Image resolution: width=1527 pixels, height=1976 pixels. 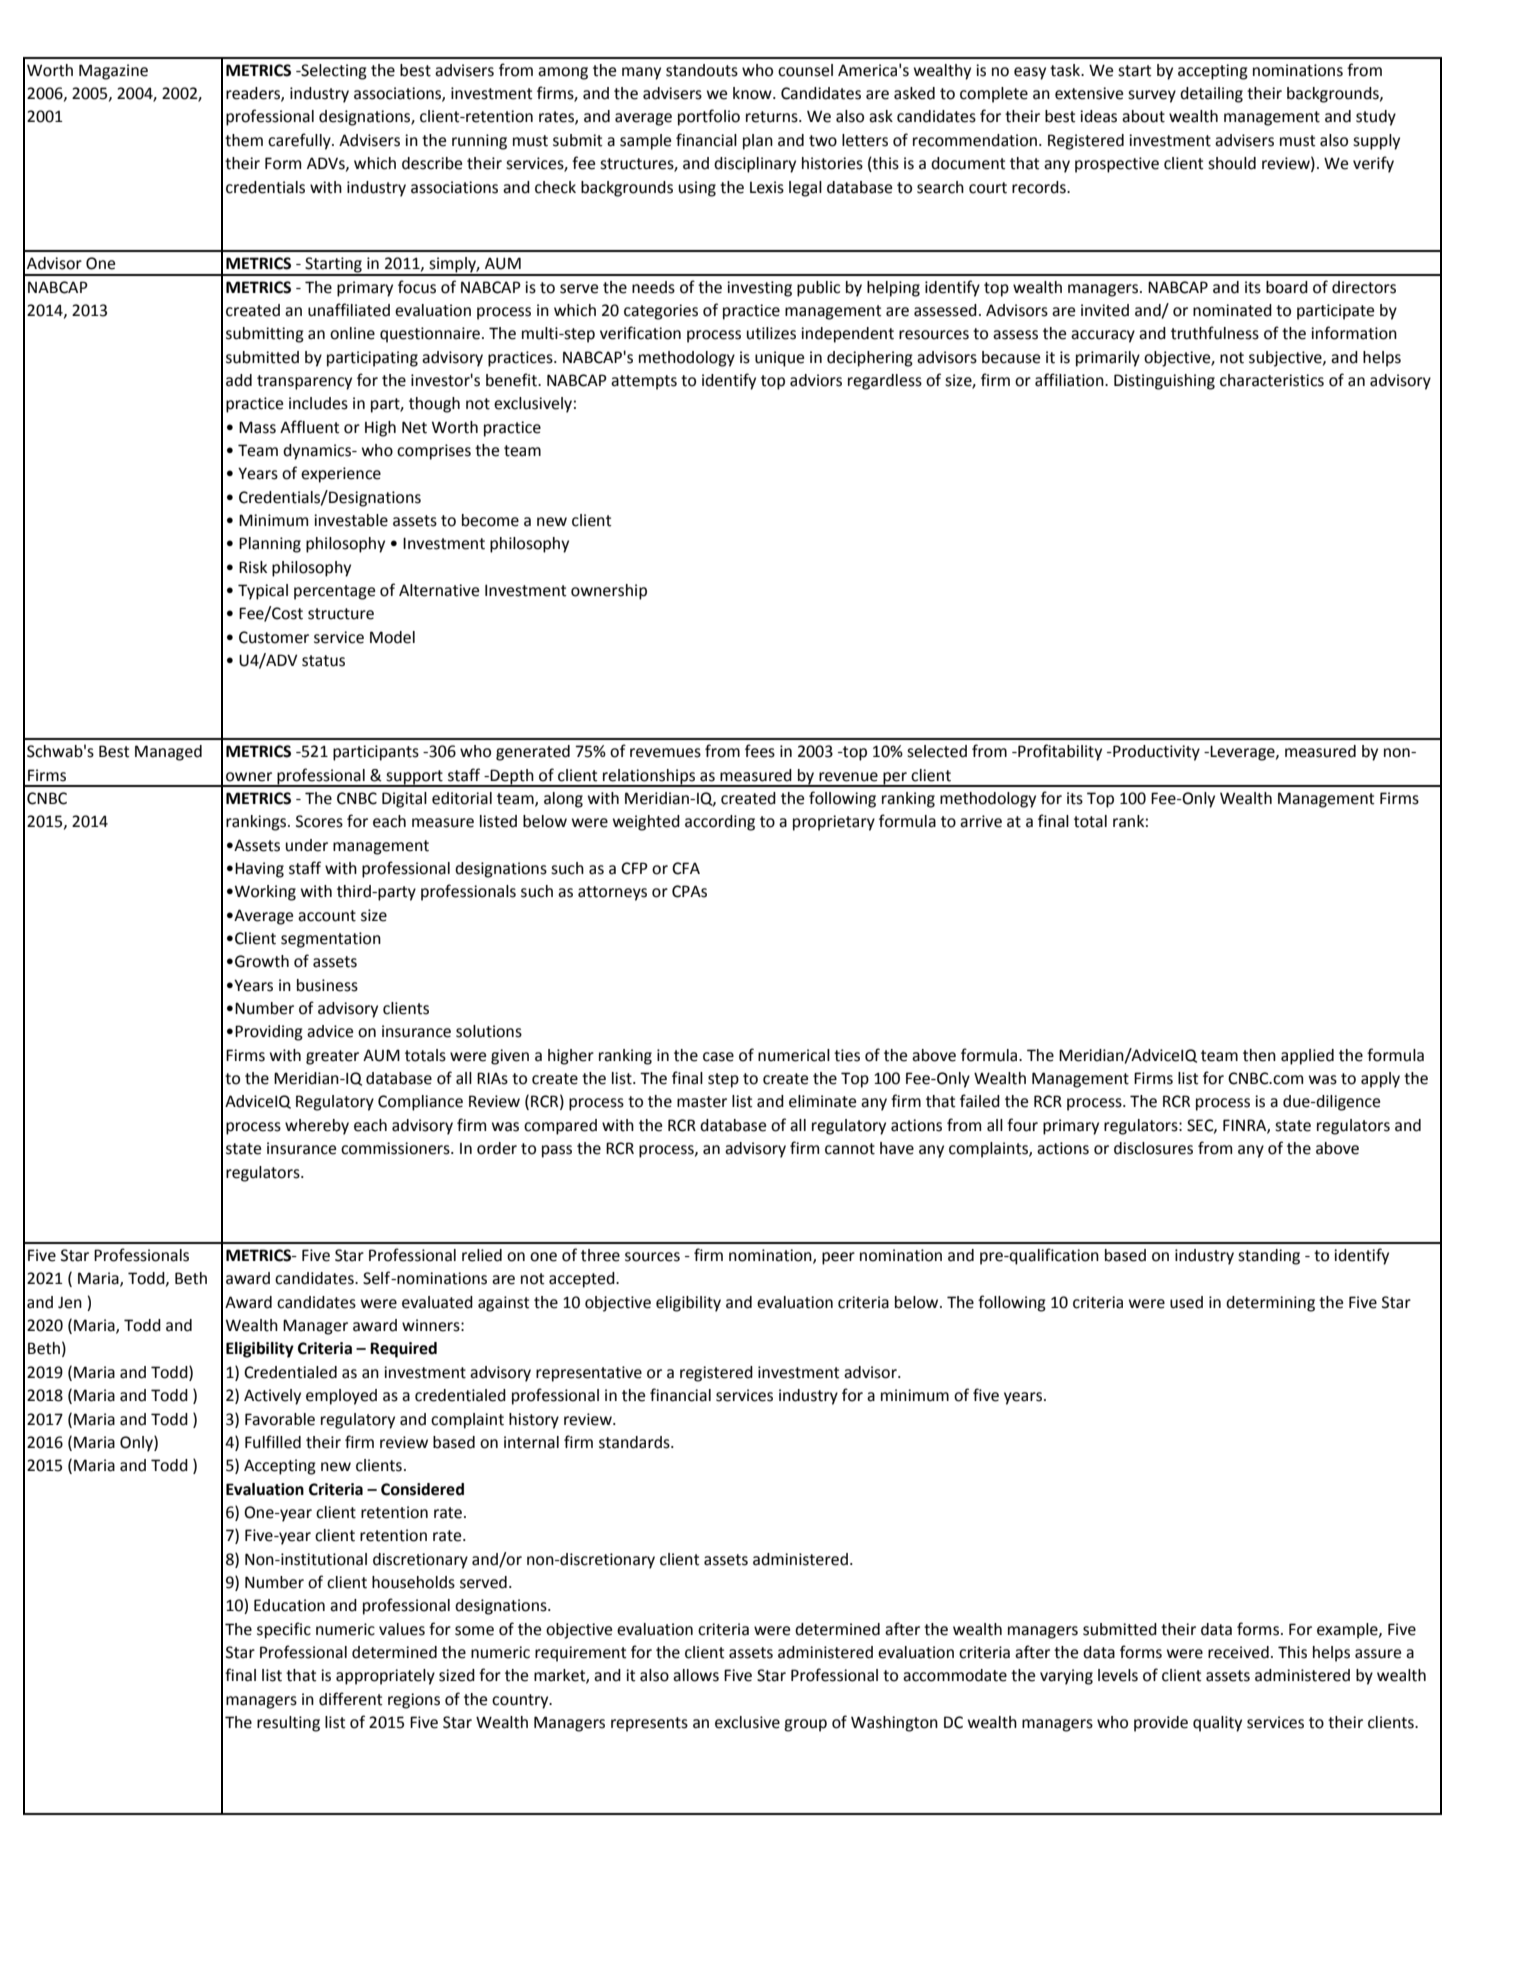 I want to click on characteristics, so click(x=1272, y=380).
